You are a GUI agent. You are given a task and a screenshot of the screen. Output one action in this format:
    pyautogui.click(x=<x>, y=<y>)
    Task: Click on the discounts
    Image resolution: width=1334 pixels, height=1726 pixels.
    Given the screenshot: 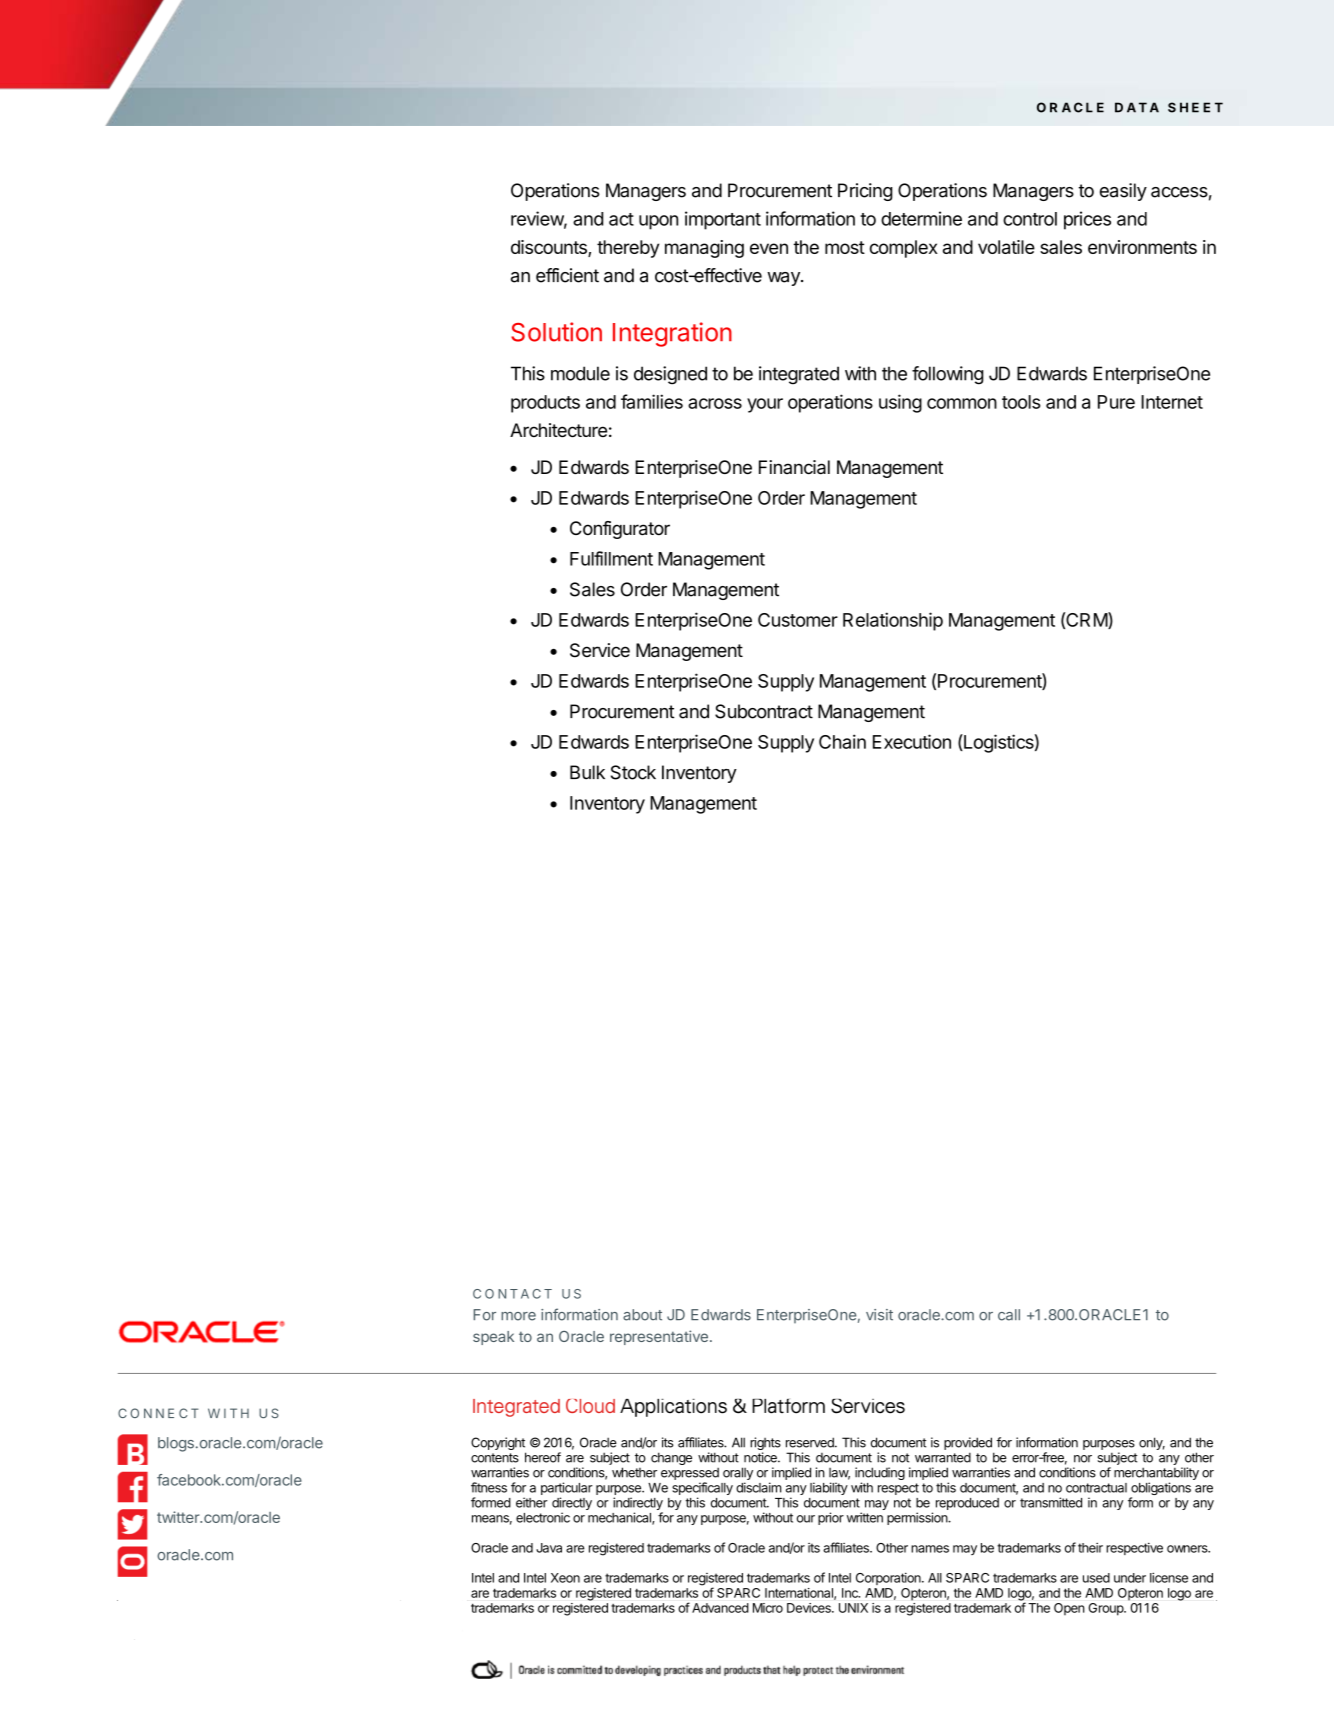 What is the action you would take?
    pyautogui.click(x=550, y=248)
